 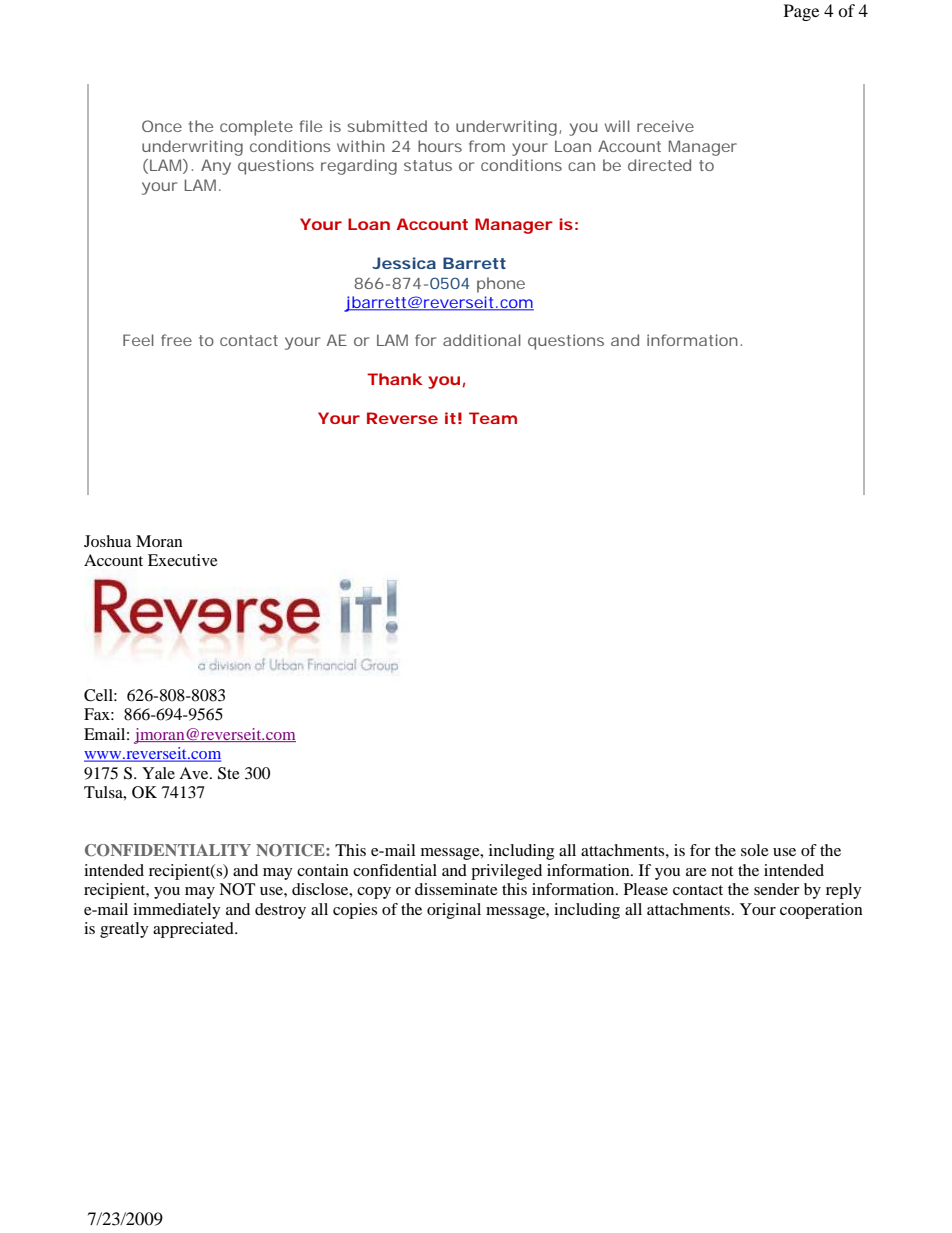 I want to click on phone, so click(x=501, y=285).
